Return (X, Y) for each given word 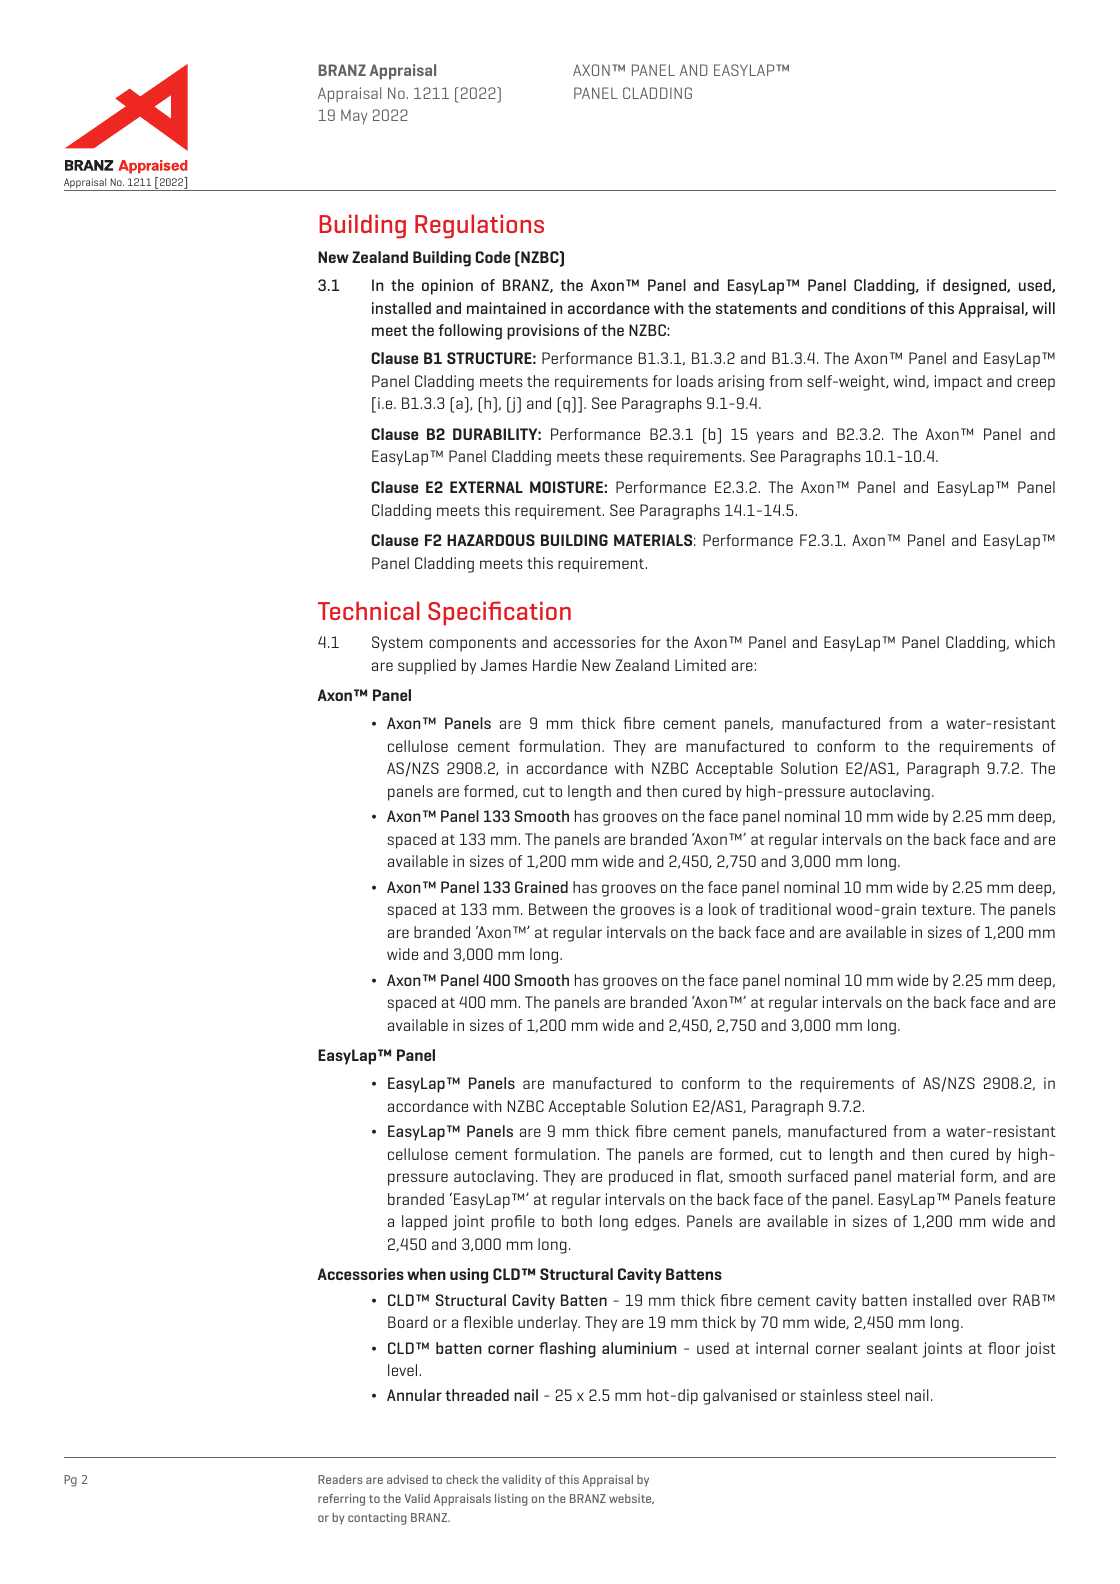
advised (407, 1479)
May (354, 116)
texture (948, 909)
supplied (427, 667)
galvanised (740, 1397)
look (723, 909)
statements (756, 308)
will (1043, 308)
